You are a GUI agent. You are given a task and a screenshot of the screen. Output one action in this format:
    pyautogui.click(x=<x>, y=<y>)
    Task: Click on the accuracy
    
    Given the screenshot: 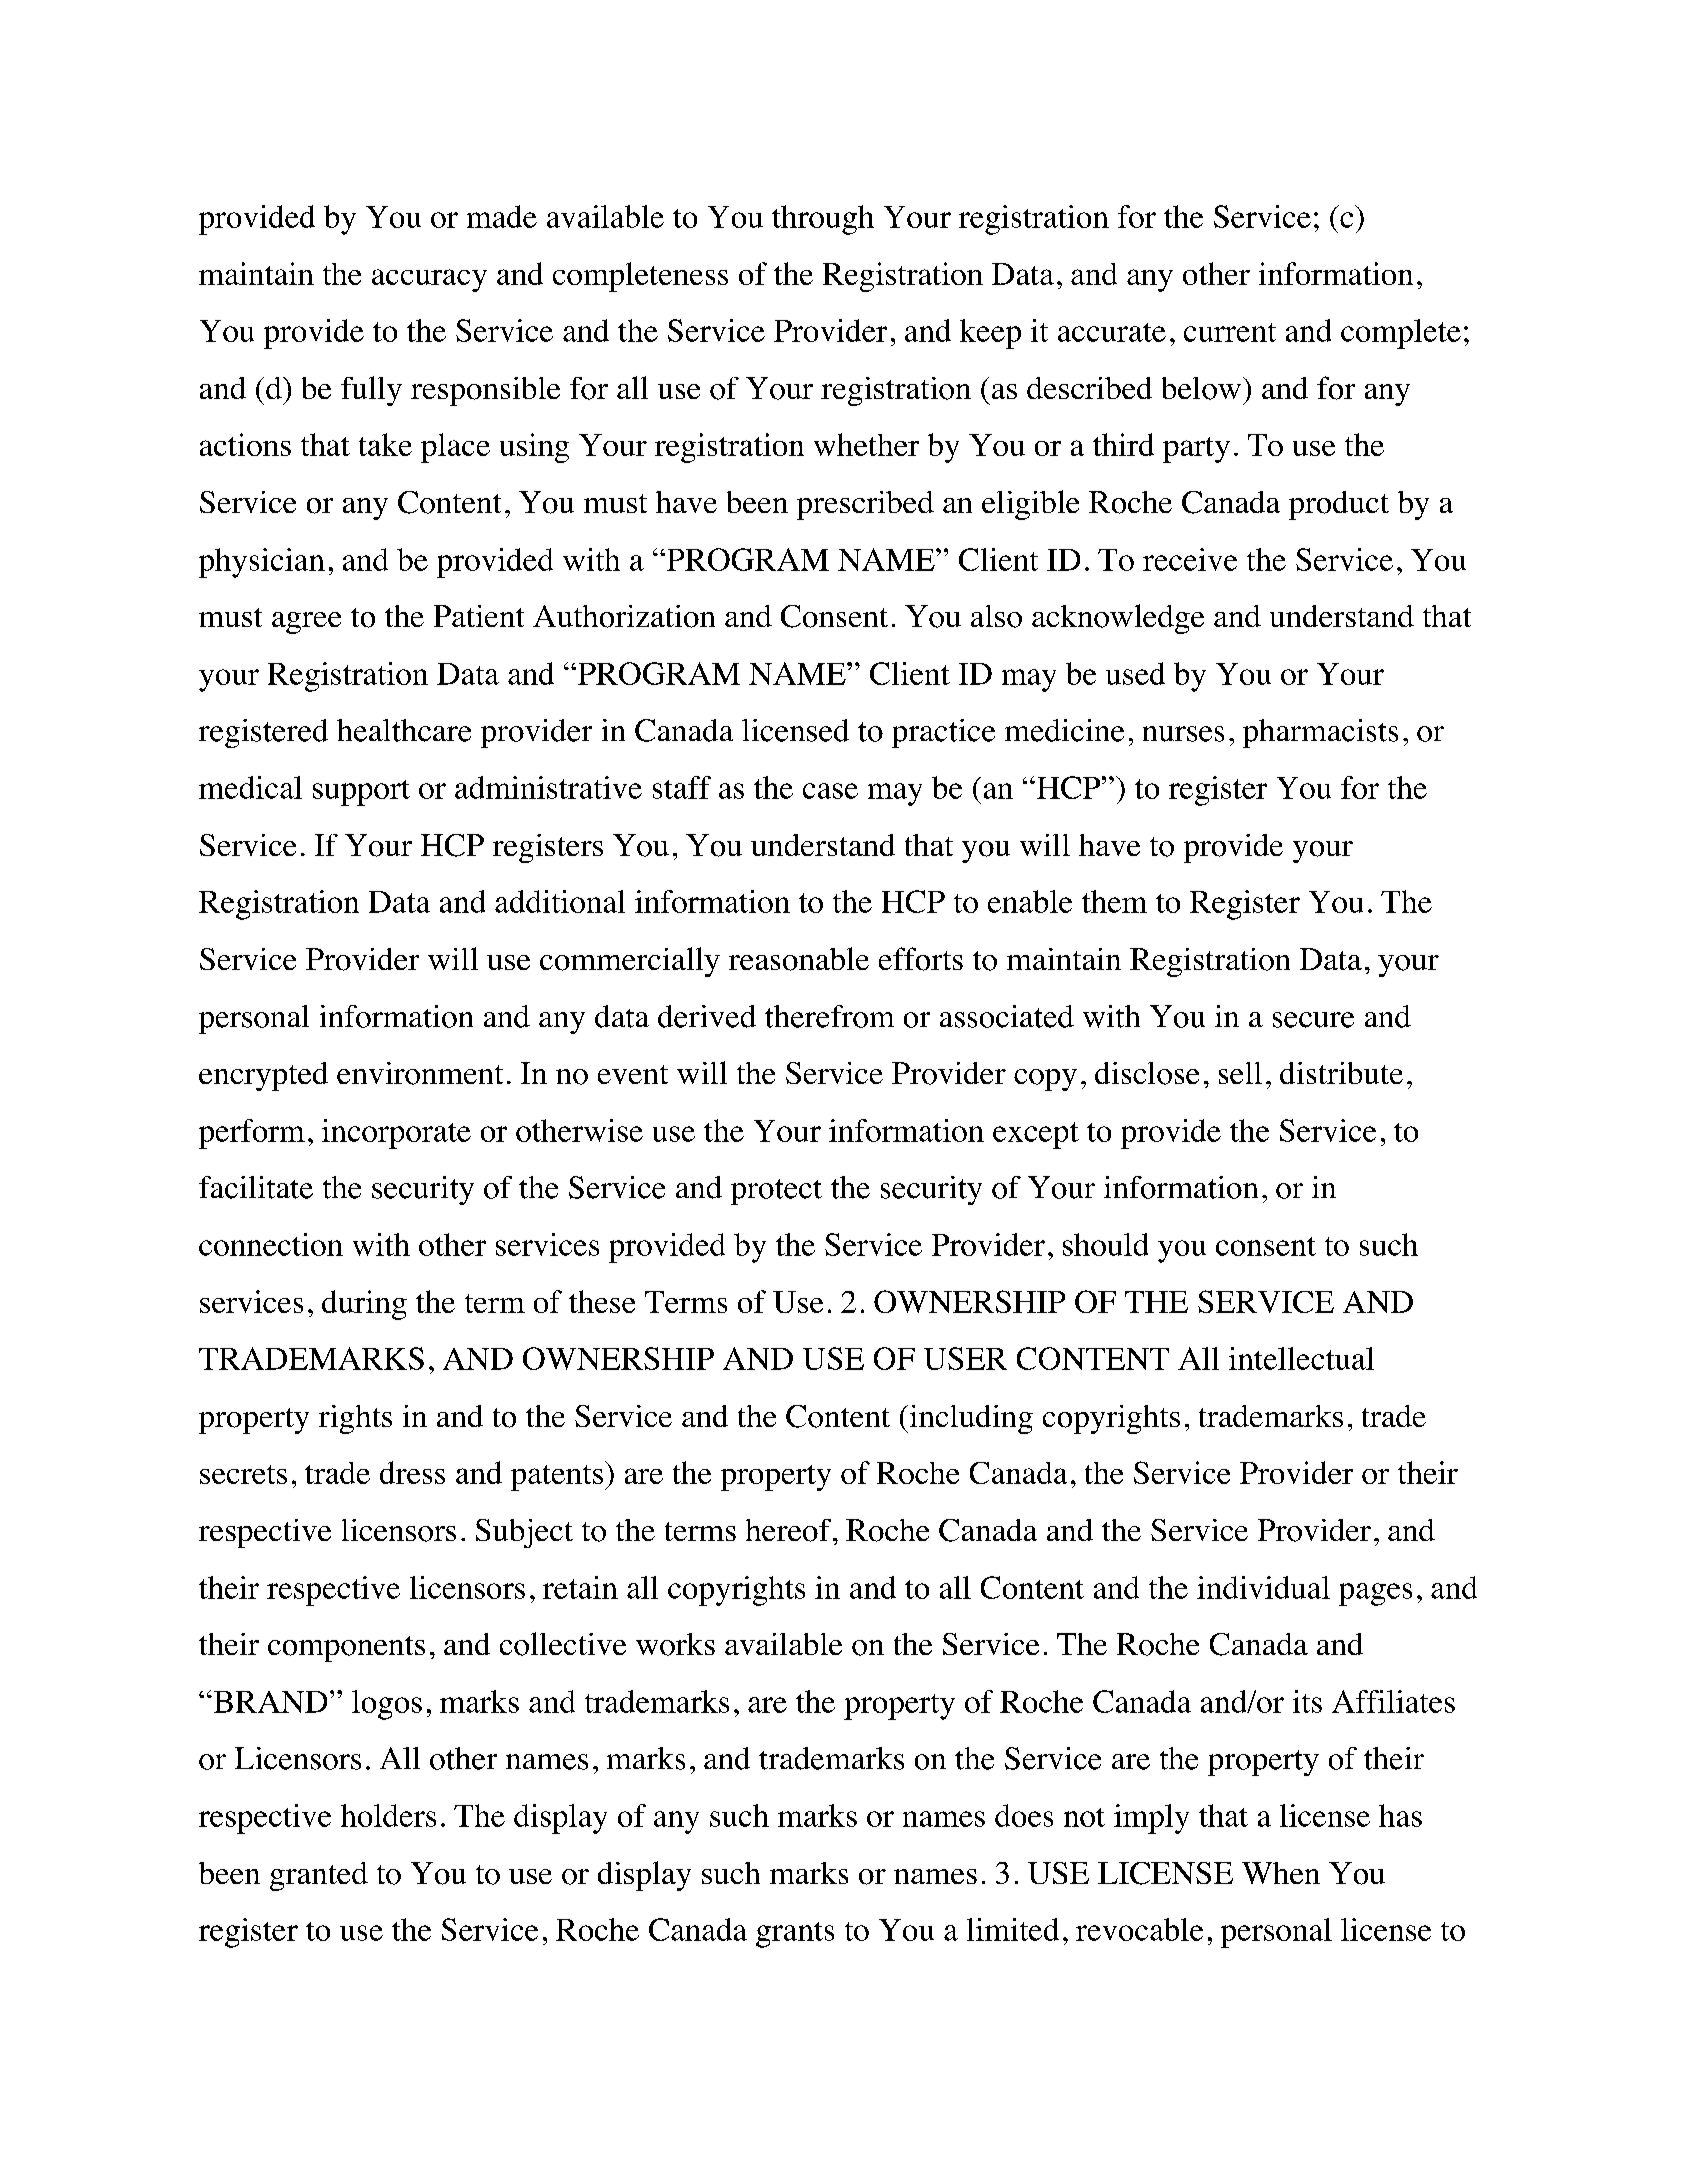 What is the action you would take?
    pyautogui.click(x=429, y=280)
